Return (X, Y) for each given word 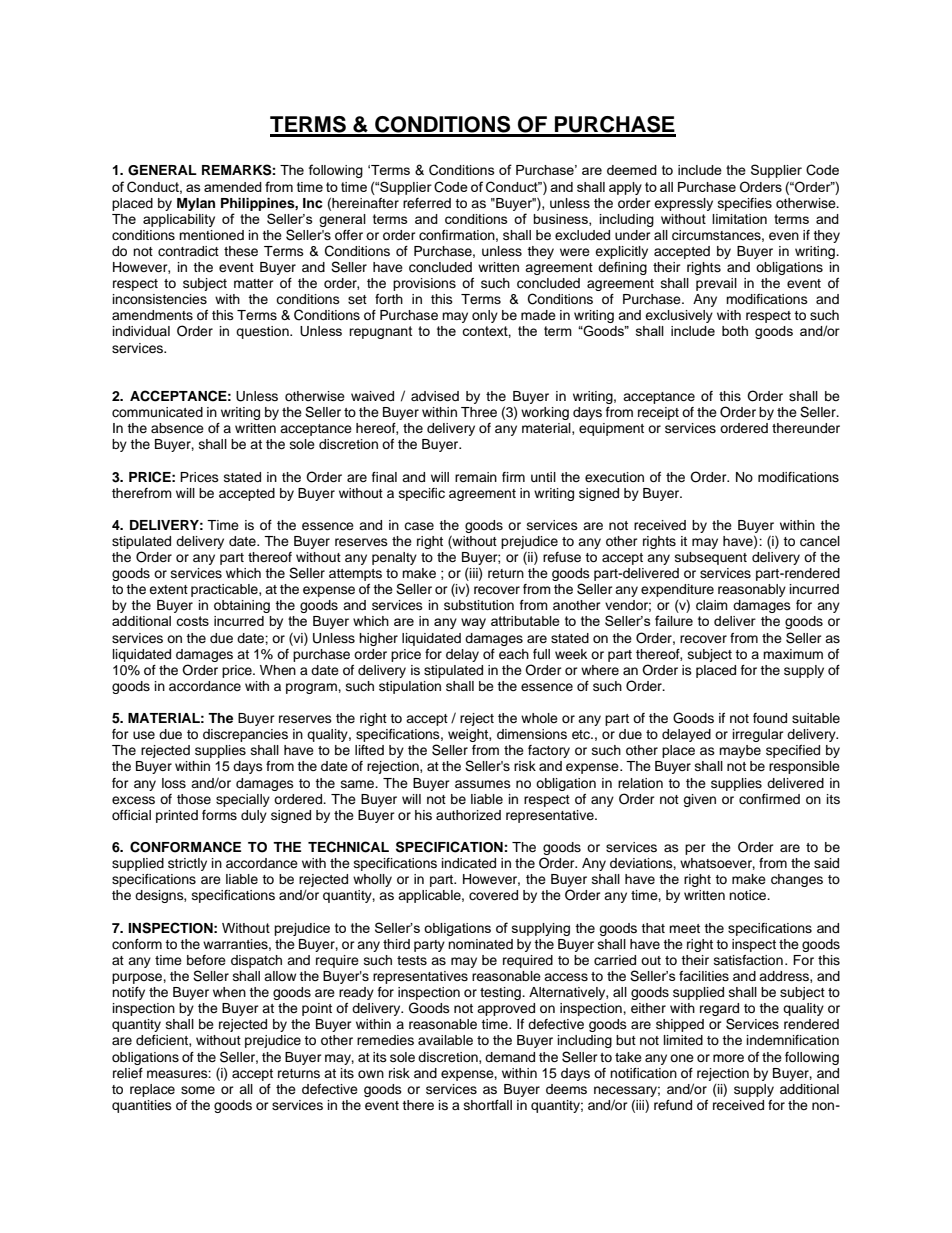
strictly (187, 864)
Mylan (196, 204)
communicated (157, 412)
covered (493, 895)
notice (749, 895)
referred (427, 203)
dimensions (532, 734)
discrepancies (245, 735)
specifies (745, 204)
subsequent (711, 558)
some (198, 1090)
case (419, 526)
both (735, 331)
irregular (758, 735)
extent (168, 589)
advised (435, 396)
